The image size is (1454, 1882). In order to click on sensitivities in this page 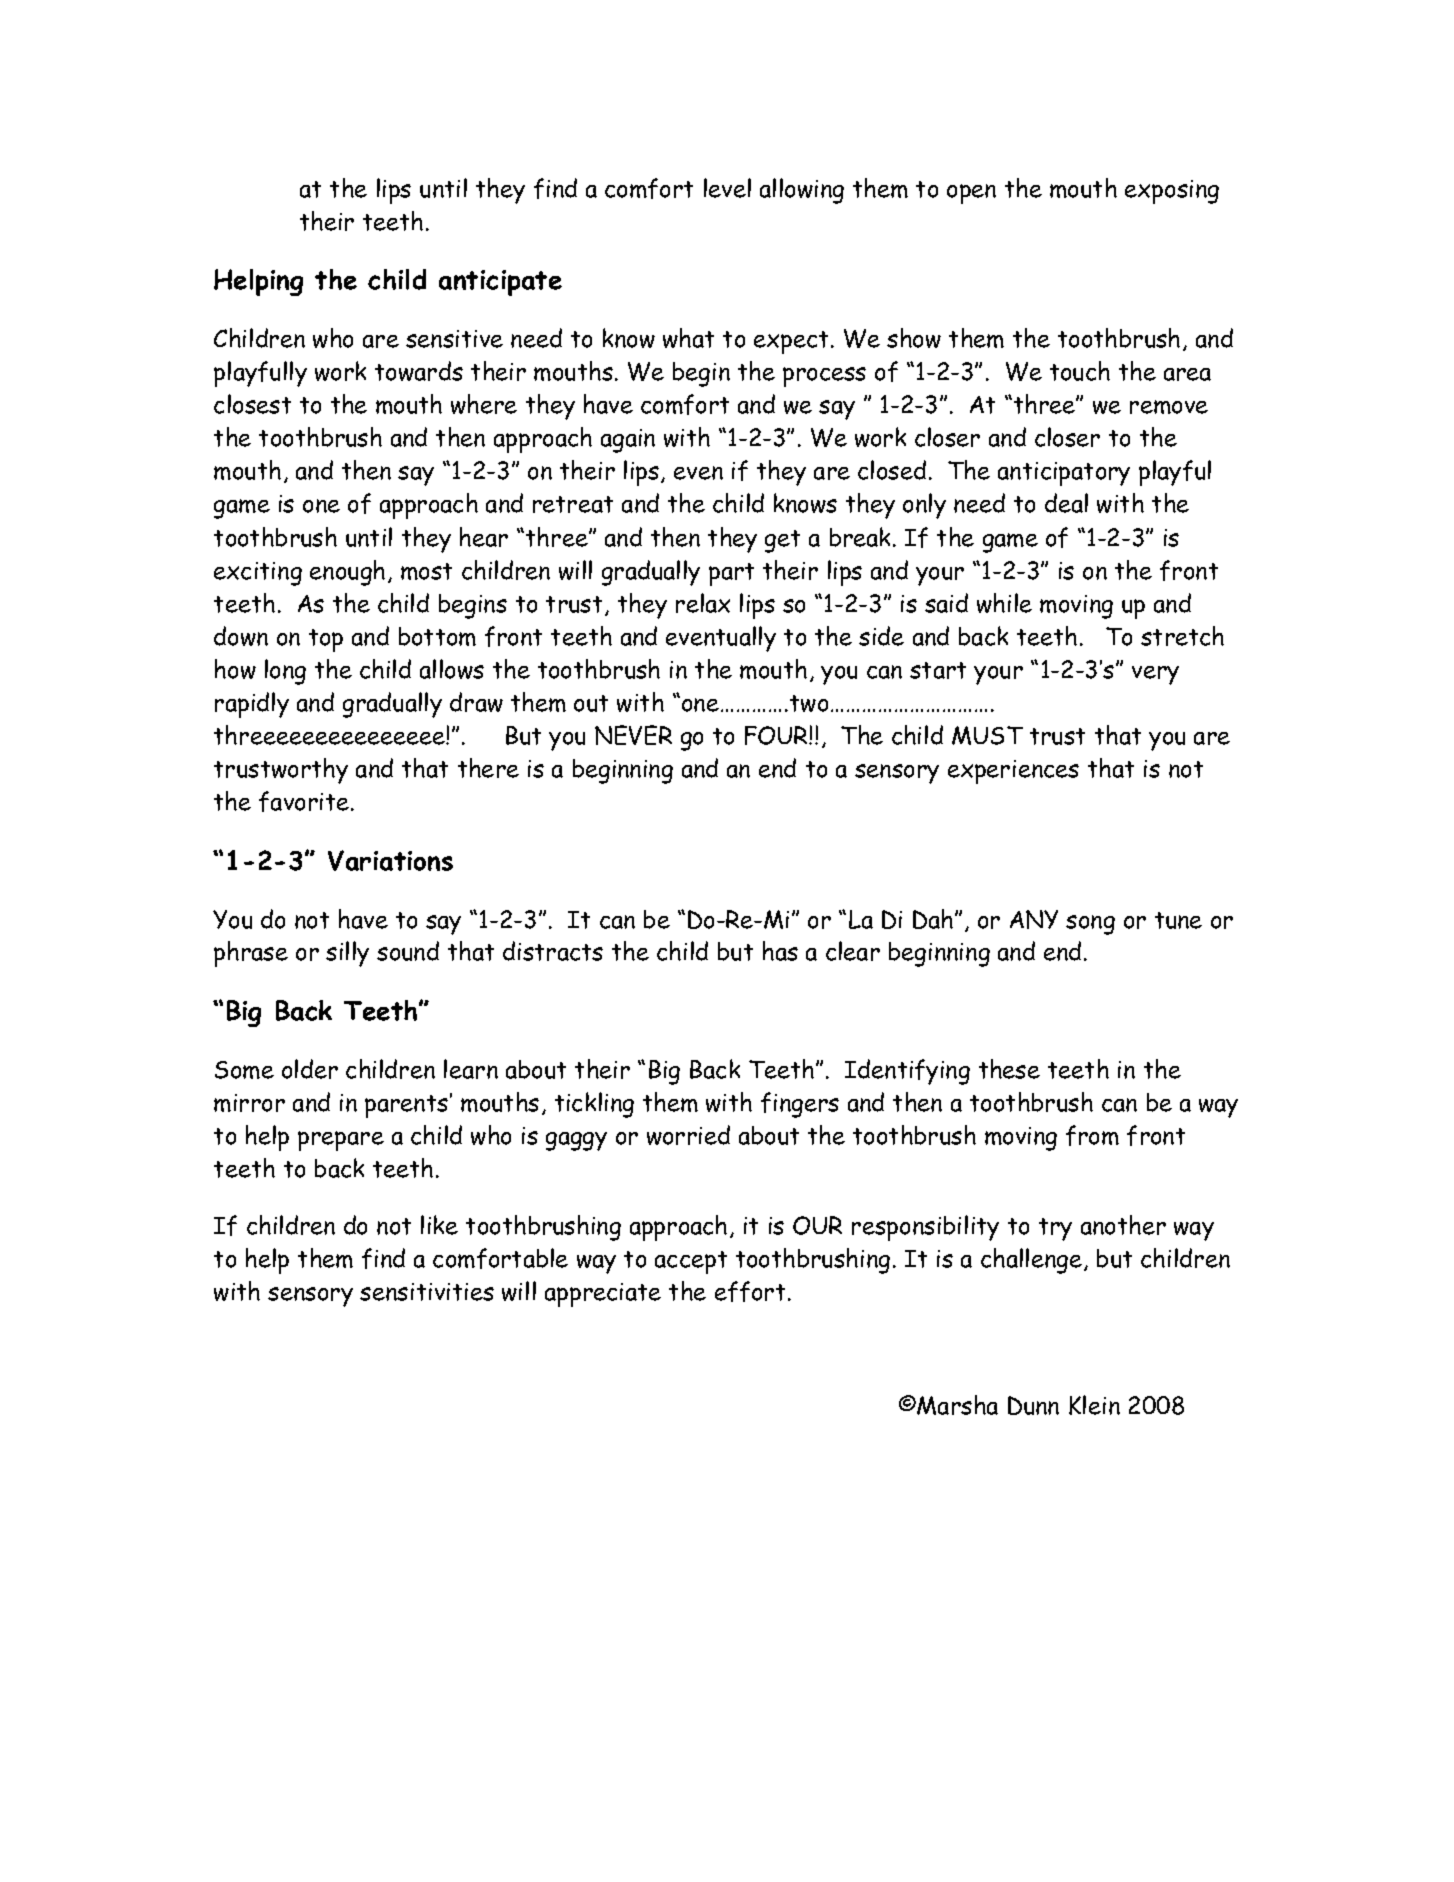, I will do `click(427, 1292)`.
